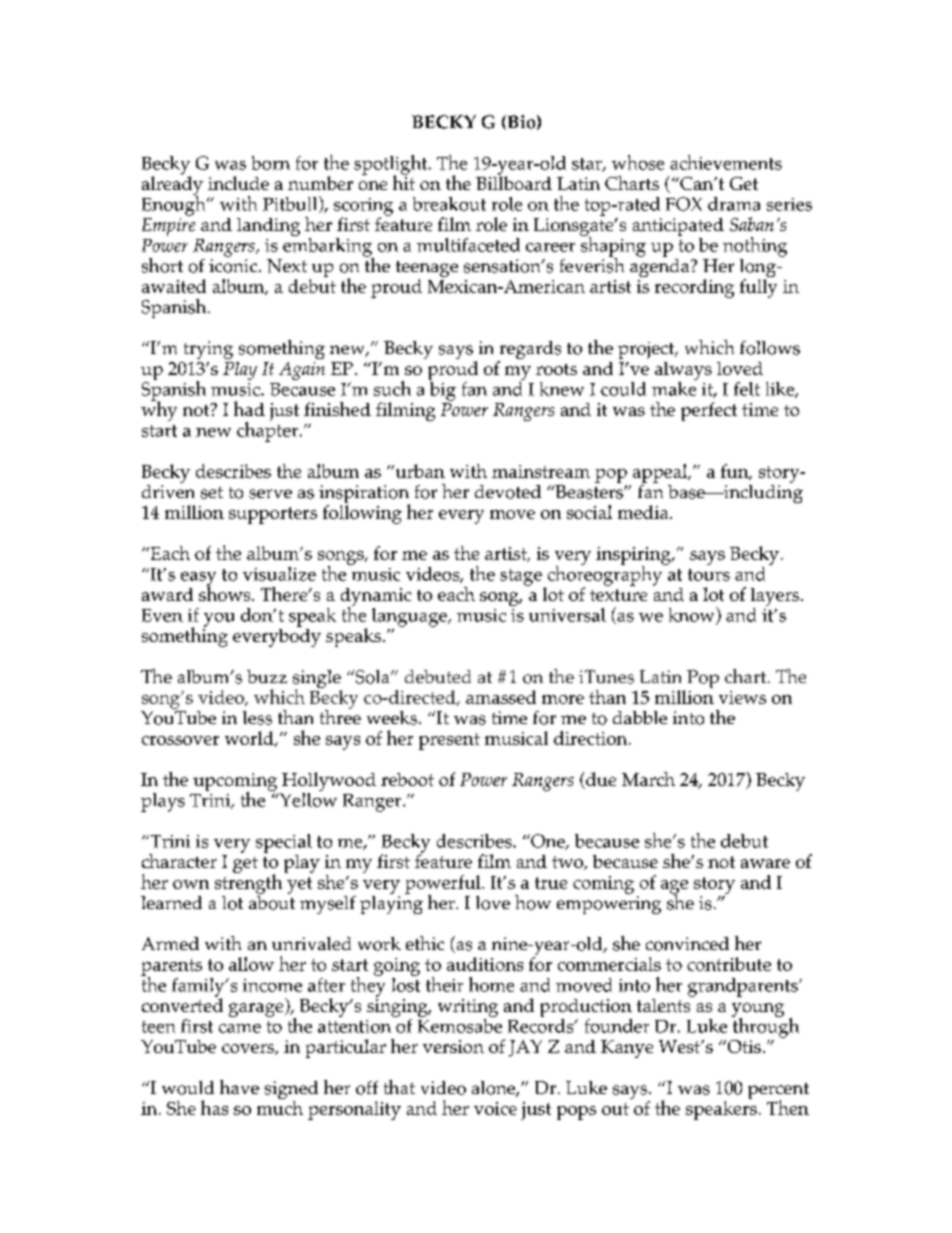 The width and height of the screenshot is (952, 1233). What do you see at coordinates (239, 1087) in the screenshot?
I see `have` at bounding box center [239, 1087].
